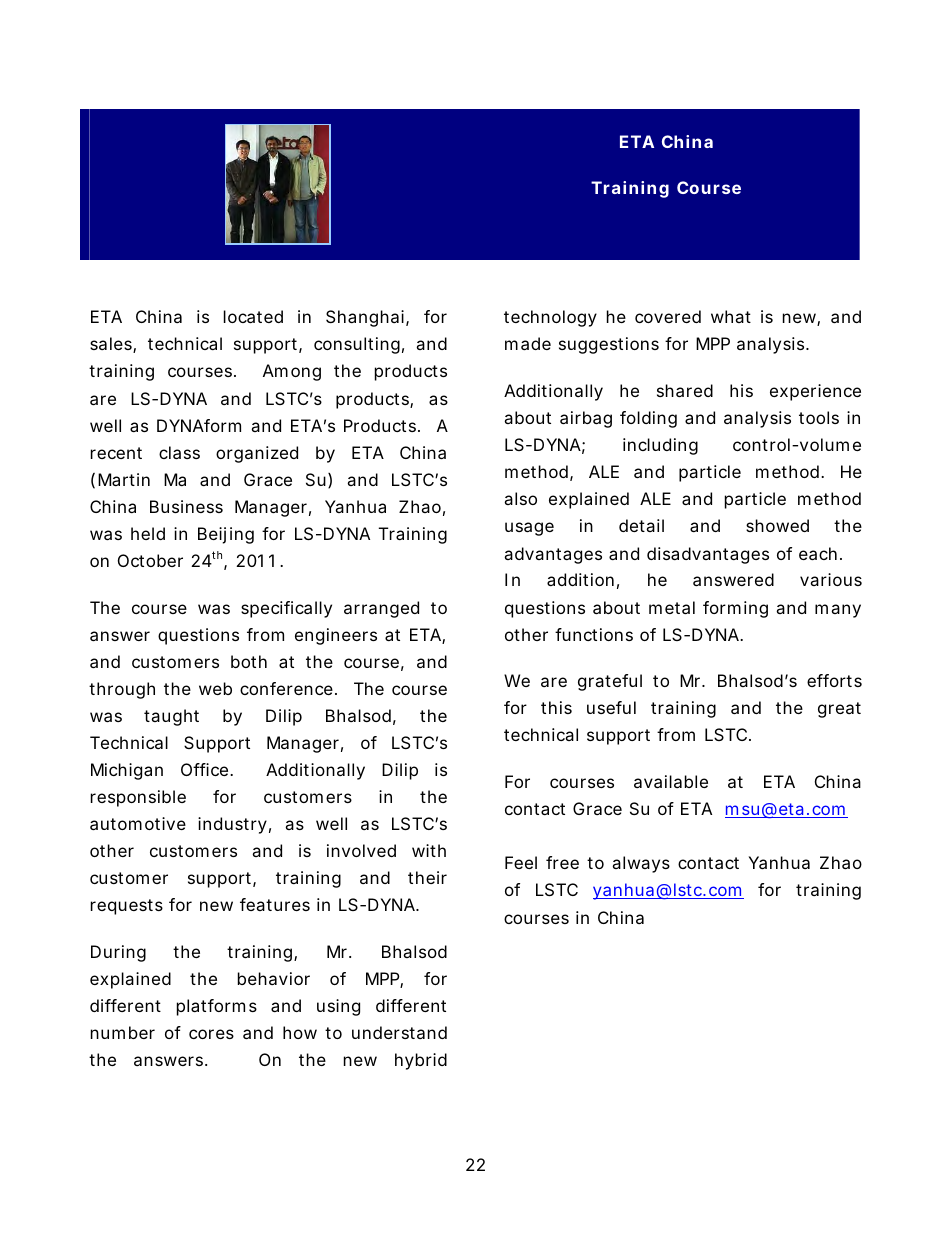 Image resolution: width=952 pixels, height=1233 pixels. I want to click on always, so click(641, 864).
